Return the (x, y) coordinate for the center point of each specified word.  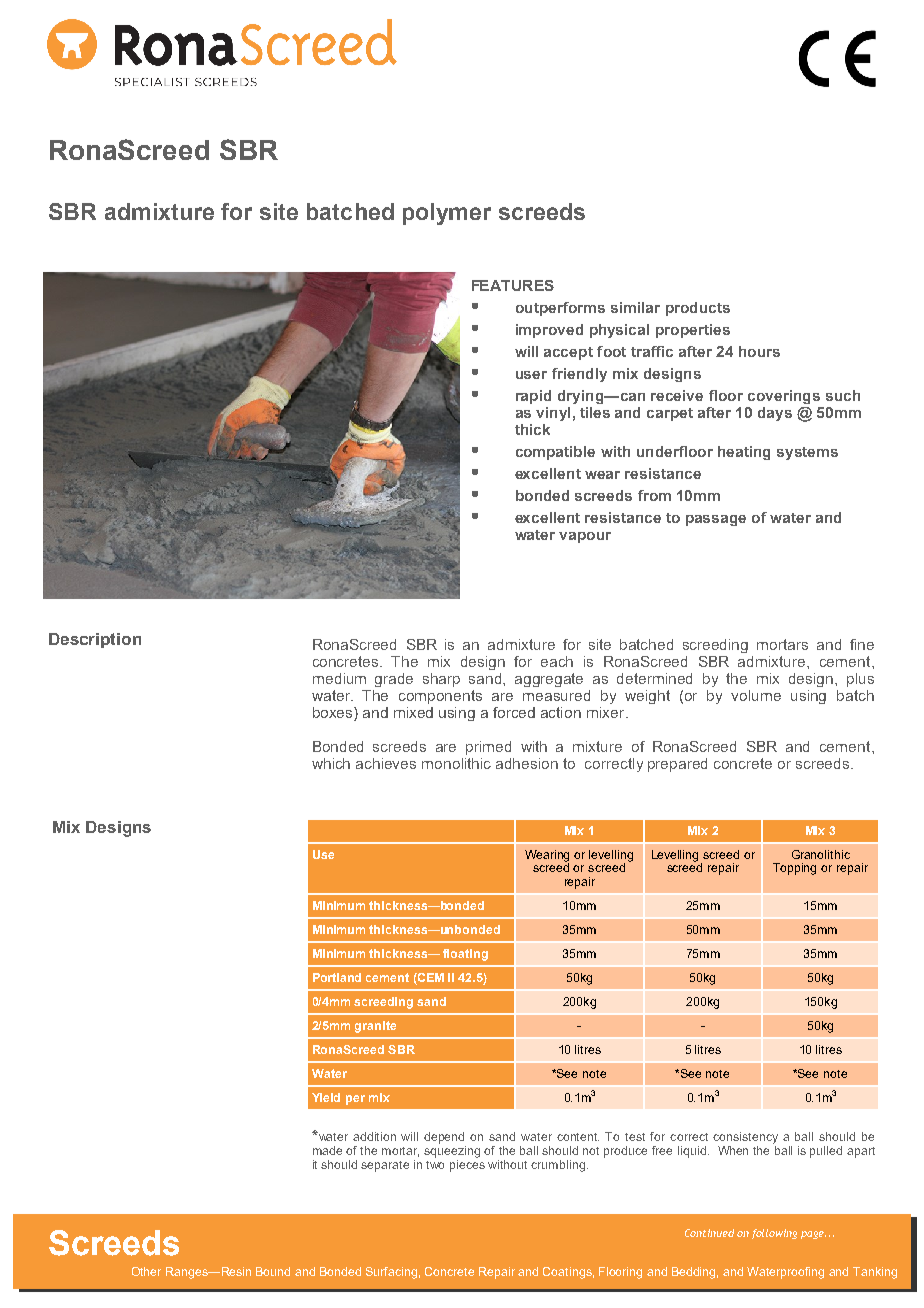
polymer (447, 214)
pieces (467, 1164)
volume (756, 695)
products (698, 309)
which (331, 763)
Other (146, 1271)
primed (488, 748)
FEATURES (513, 285)
